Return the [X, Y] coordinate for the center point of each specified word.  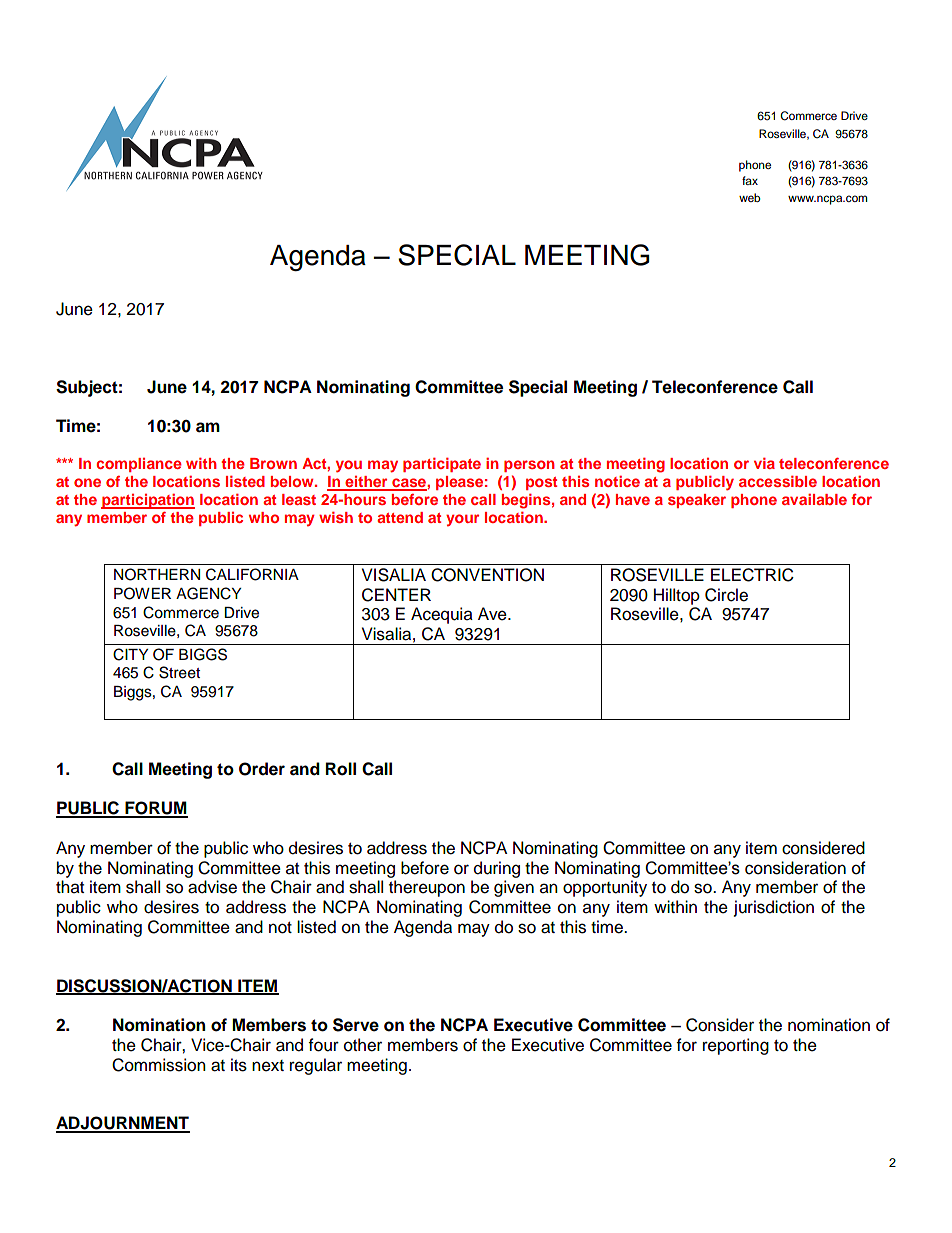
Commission [159, 1065]
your [462, 520]
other [363, 1045]
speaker [697, 501]
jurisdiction [774, 908]
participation [148, 501]
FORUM [155, 809]
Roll [341, 769]
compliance [139, 465]
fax [750, 180]
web [749, 197]
